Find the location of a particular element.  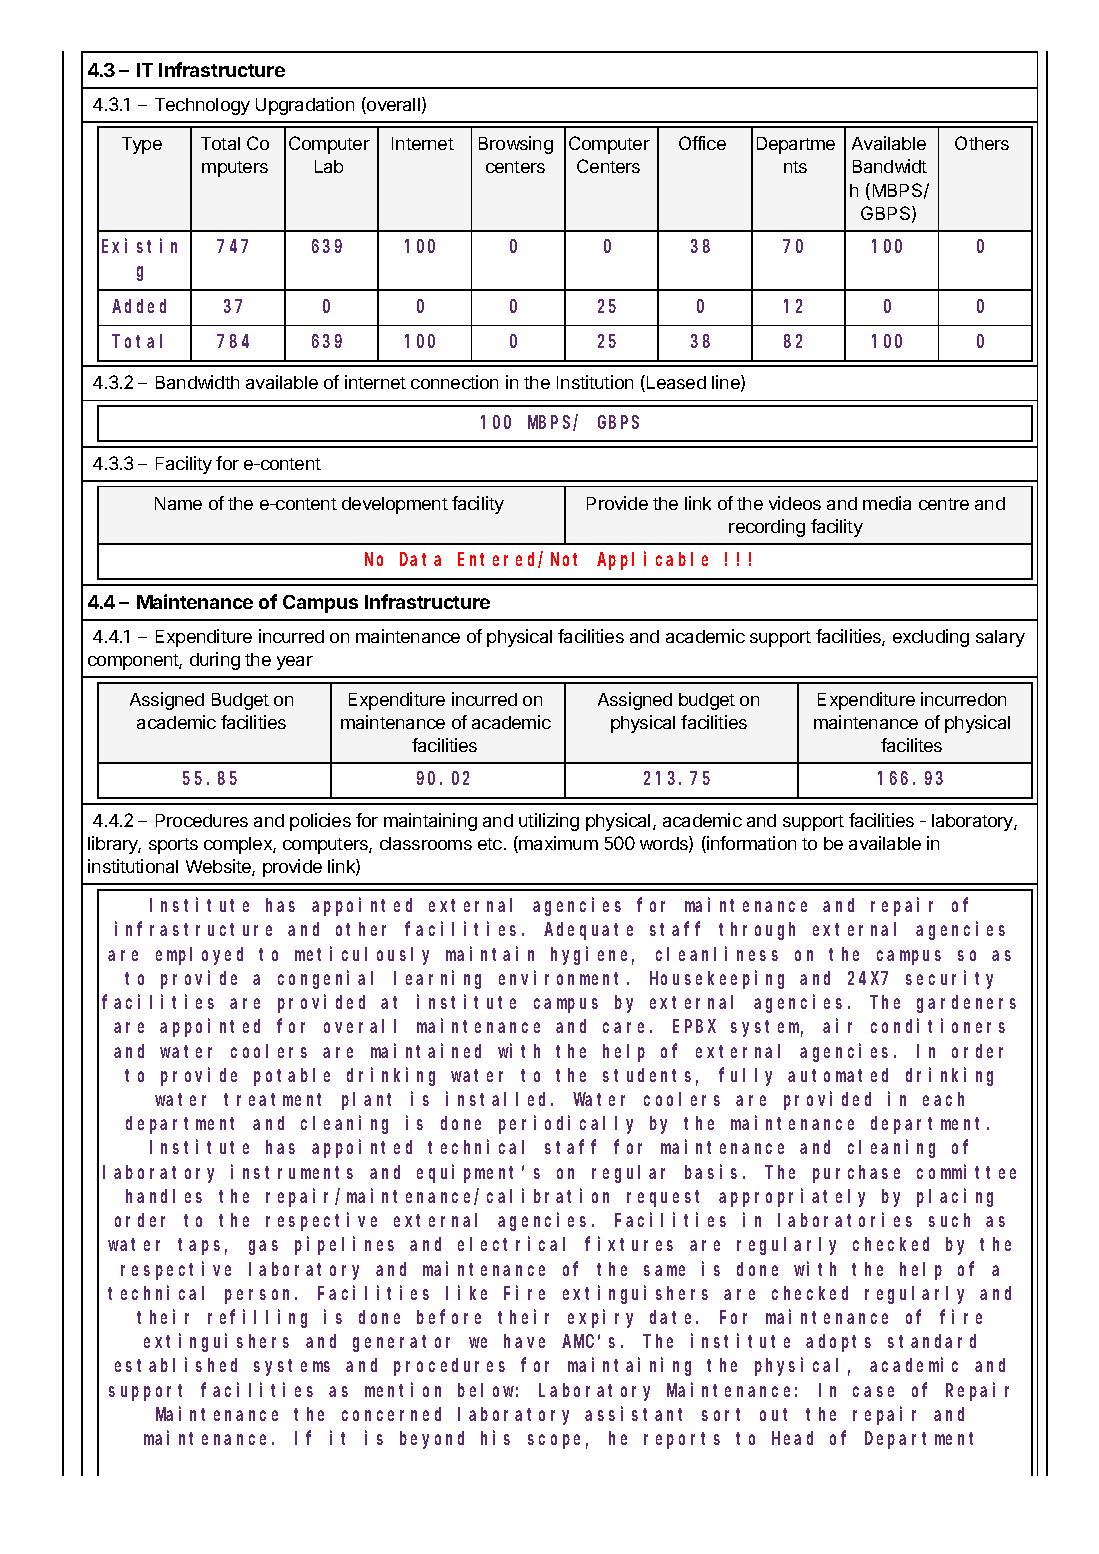

media is located at coordinates (887, 503).
